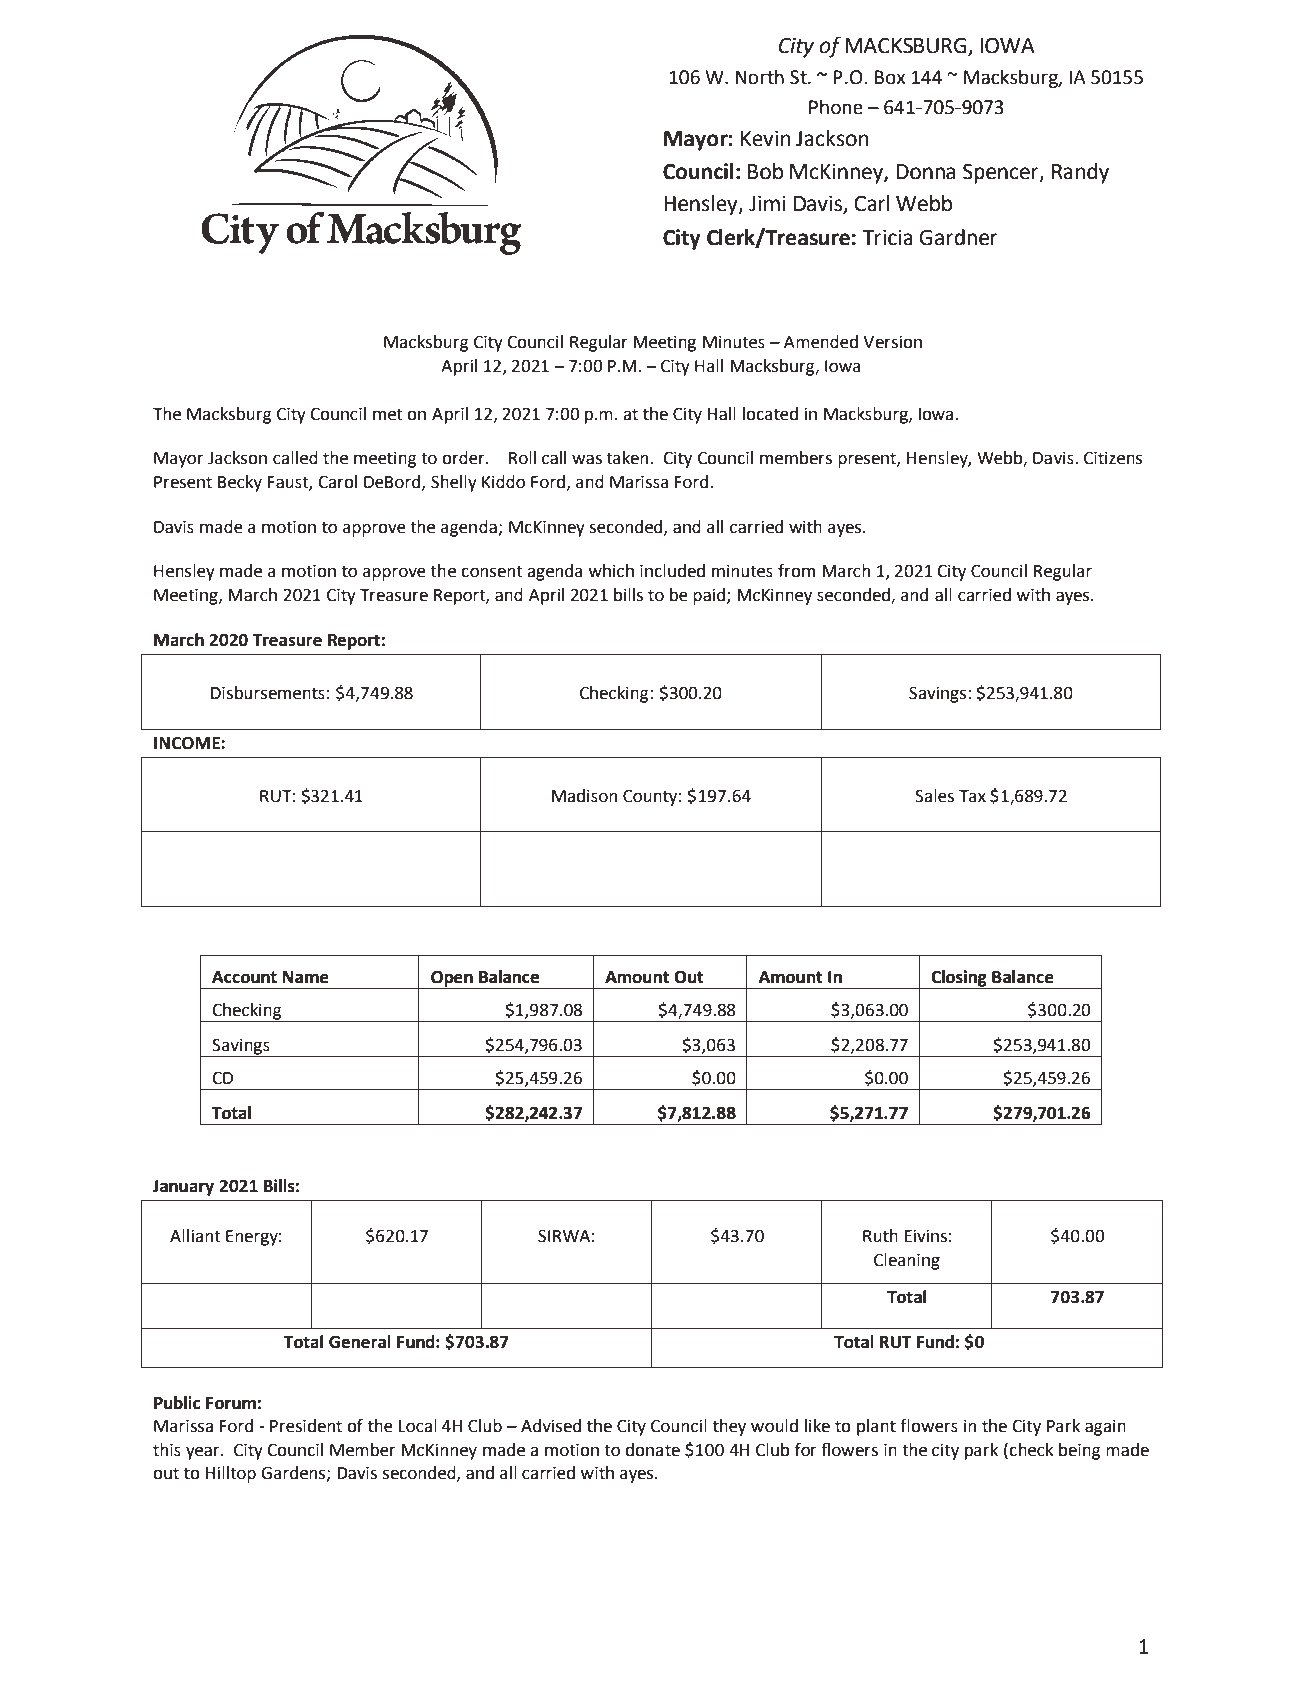  What do you see at coordinates (1113, 458) in the document?
I see `Citizens` at bounding box center [1113, 458].
